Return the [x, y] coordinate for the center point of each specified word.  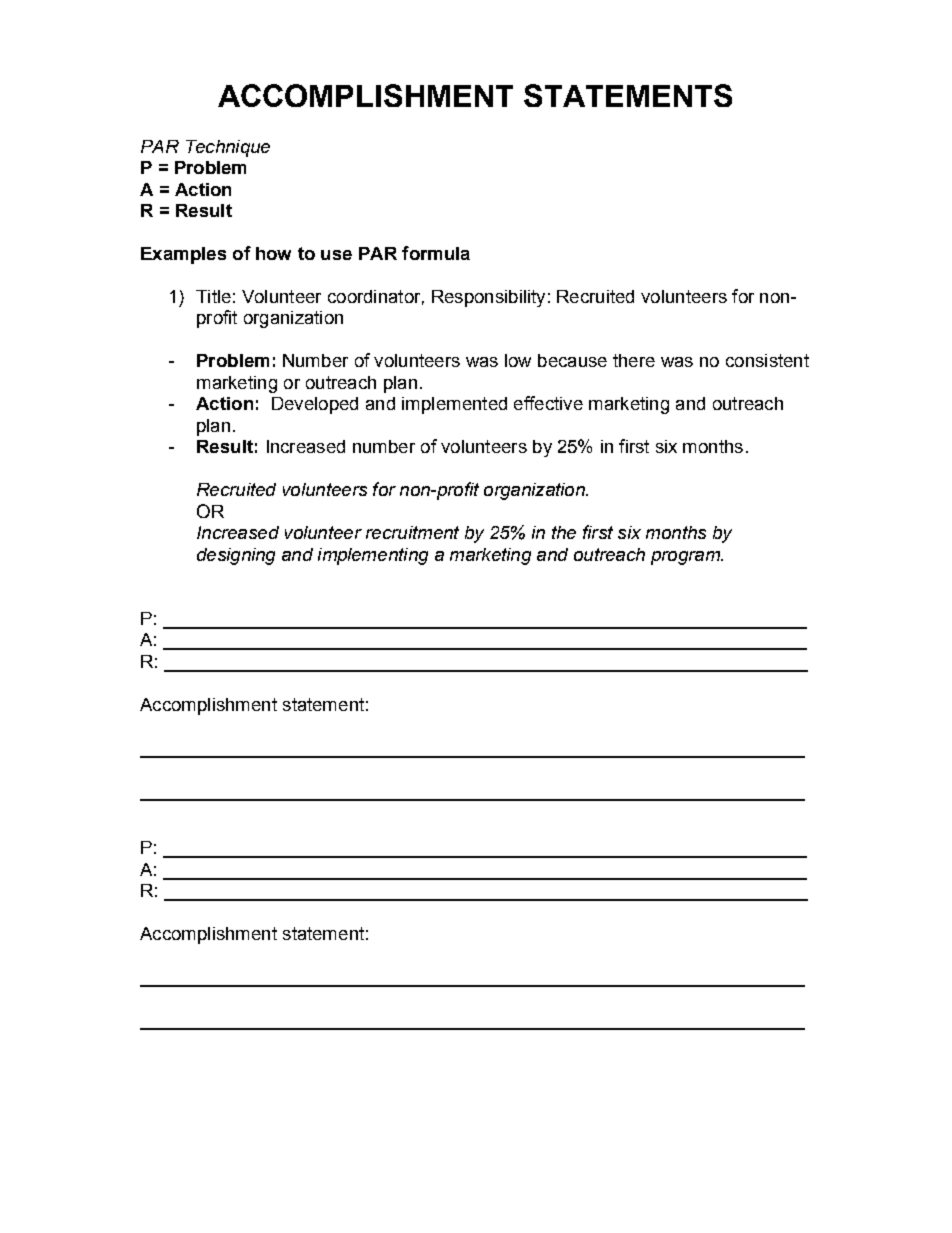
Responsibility [488, 298]
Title [213, 296]
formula [436, 253]
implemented [454, 405]
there [634, 360]
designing [236, 556]
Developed [315, 405]
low [518, 360]
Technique [228, 148]
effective [548, 403]
